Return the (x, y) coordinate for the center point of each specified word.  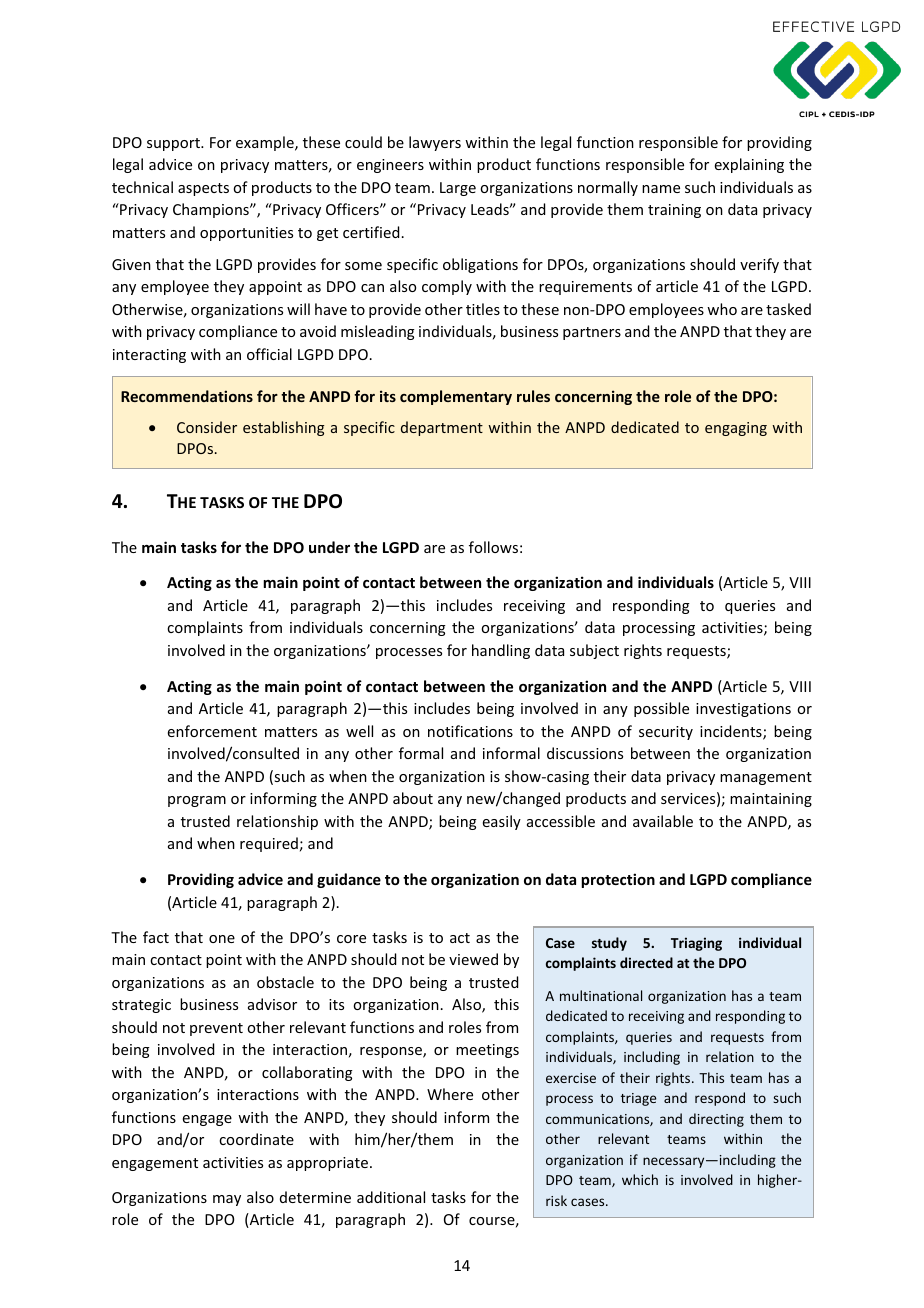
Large (458, 189)
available (663, 821)
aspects (203, 189)
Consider (207, 427)
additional (391, 1197)
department (442, 428)
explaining (749, 165)
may (227, 1200)
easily (502, 822)
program (197, 801)
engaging (736, 429)
